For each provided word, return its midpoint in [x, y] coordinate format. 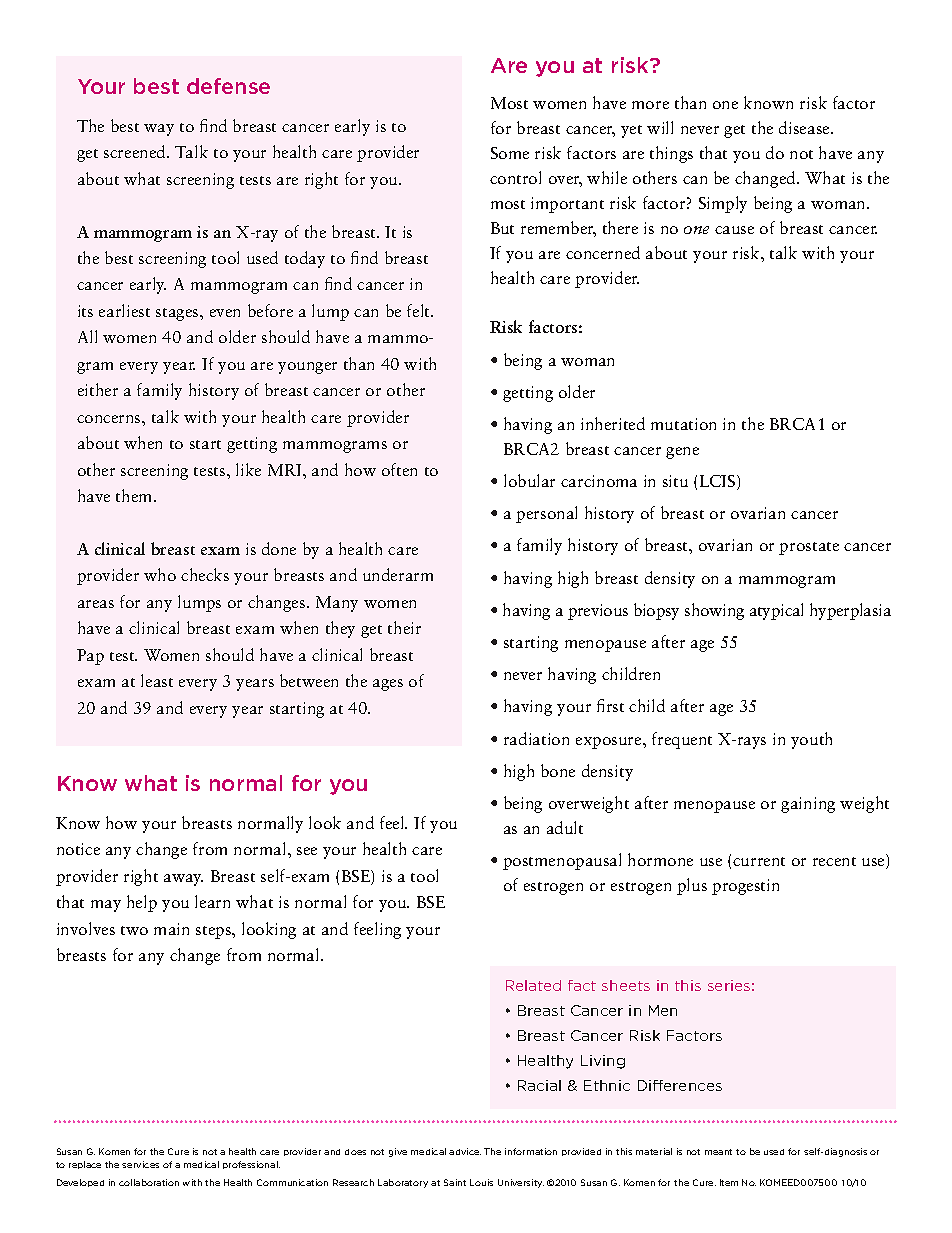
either [98, 389]
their [404, 627]
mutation [683, 424]
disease [805, 127]
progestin [745, 887]
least [157, 680]
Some [510, 153]
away [183, 880]
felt [420, 310]
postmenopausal [562, 861]
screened [136, 151]
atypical [776, 611]
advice [465, 1151]
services [140, 1164]
